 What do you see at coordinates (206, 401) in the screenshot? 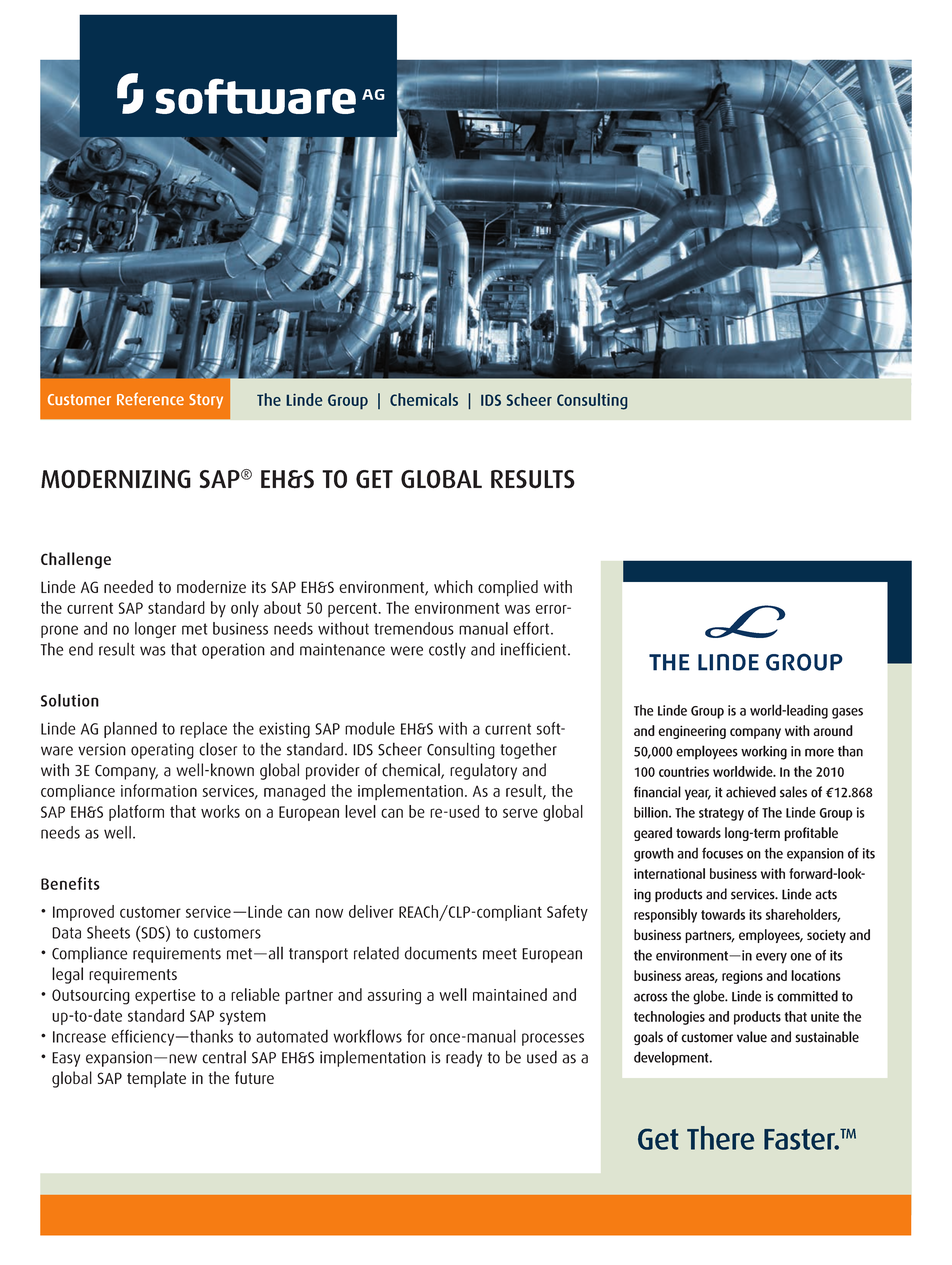
I see `Story` at bounding box center [206, 401].
